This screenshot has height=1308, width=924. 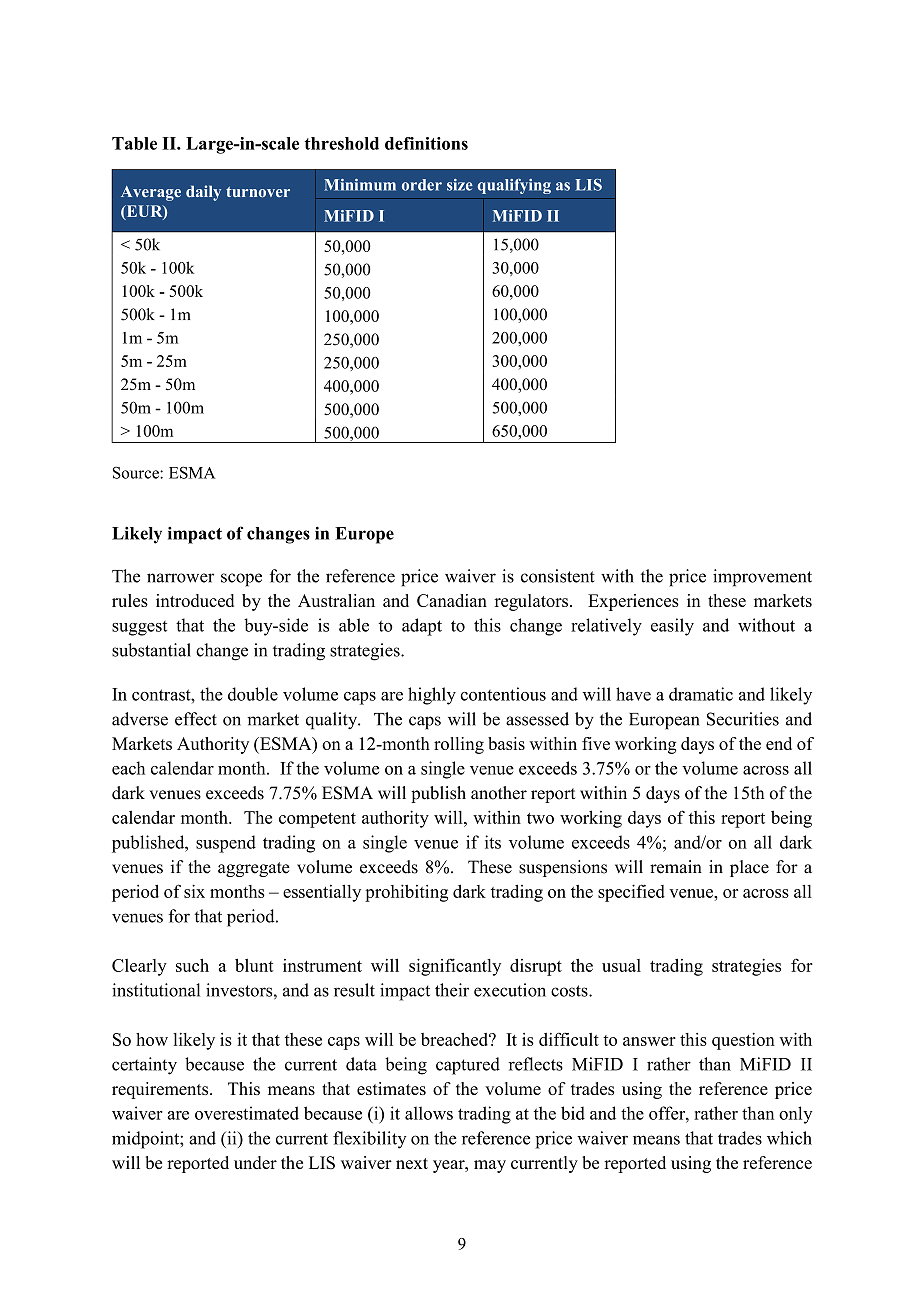 I want to click on six, so click(x=194, y=891).
